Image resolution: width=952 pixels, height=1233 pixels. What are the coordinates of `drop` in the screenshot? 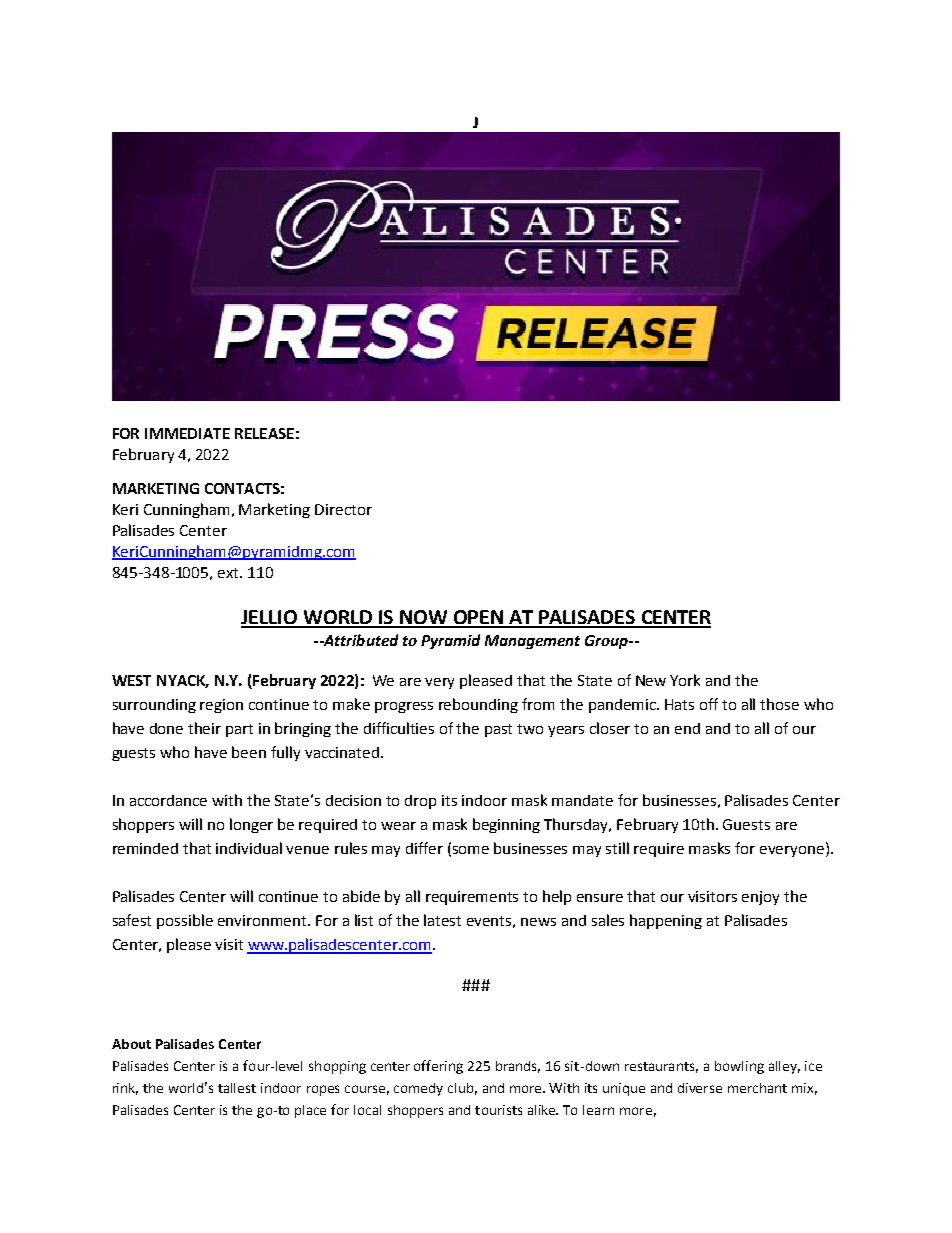 It's located at (420, 802).
